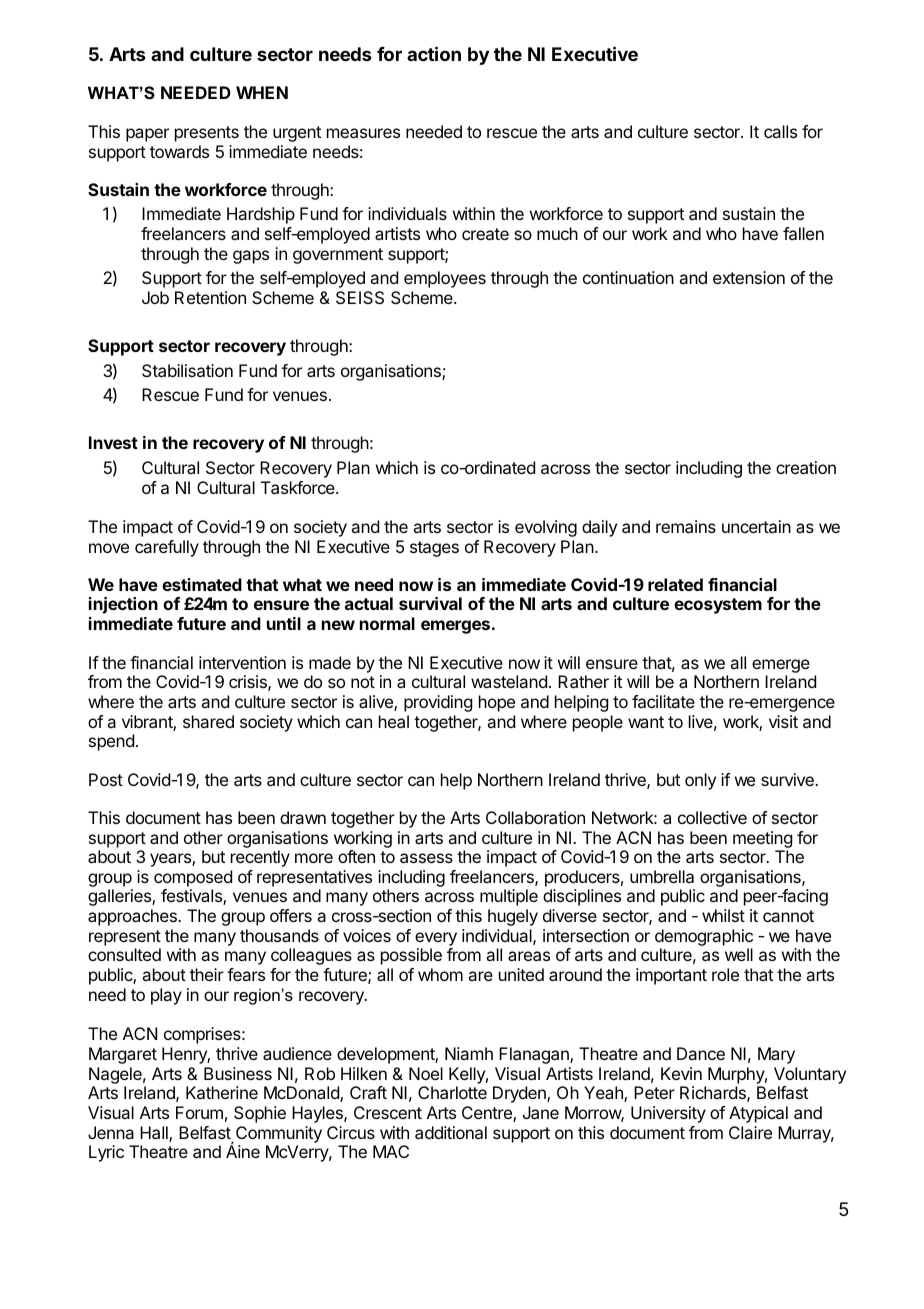 This page has height=1309, width=924. Describe the element at coordinates (207, 134) in the page. I see `presents` at that location.
